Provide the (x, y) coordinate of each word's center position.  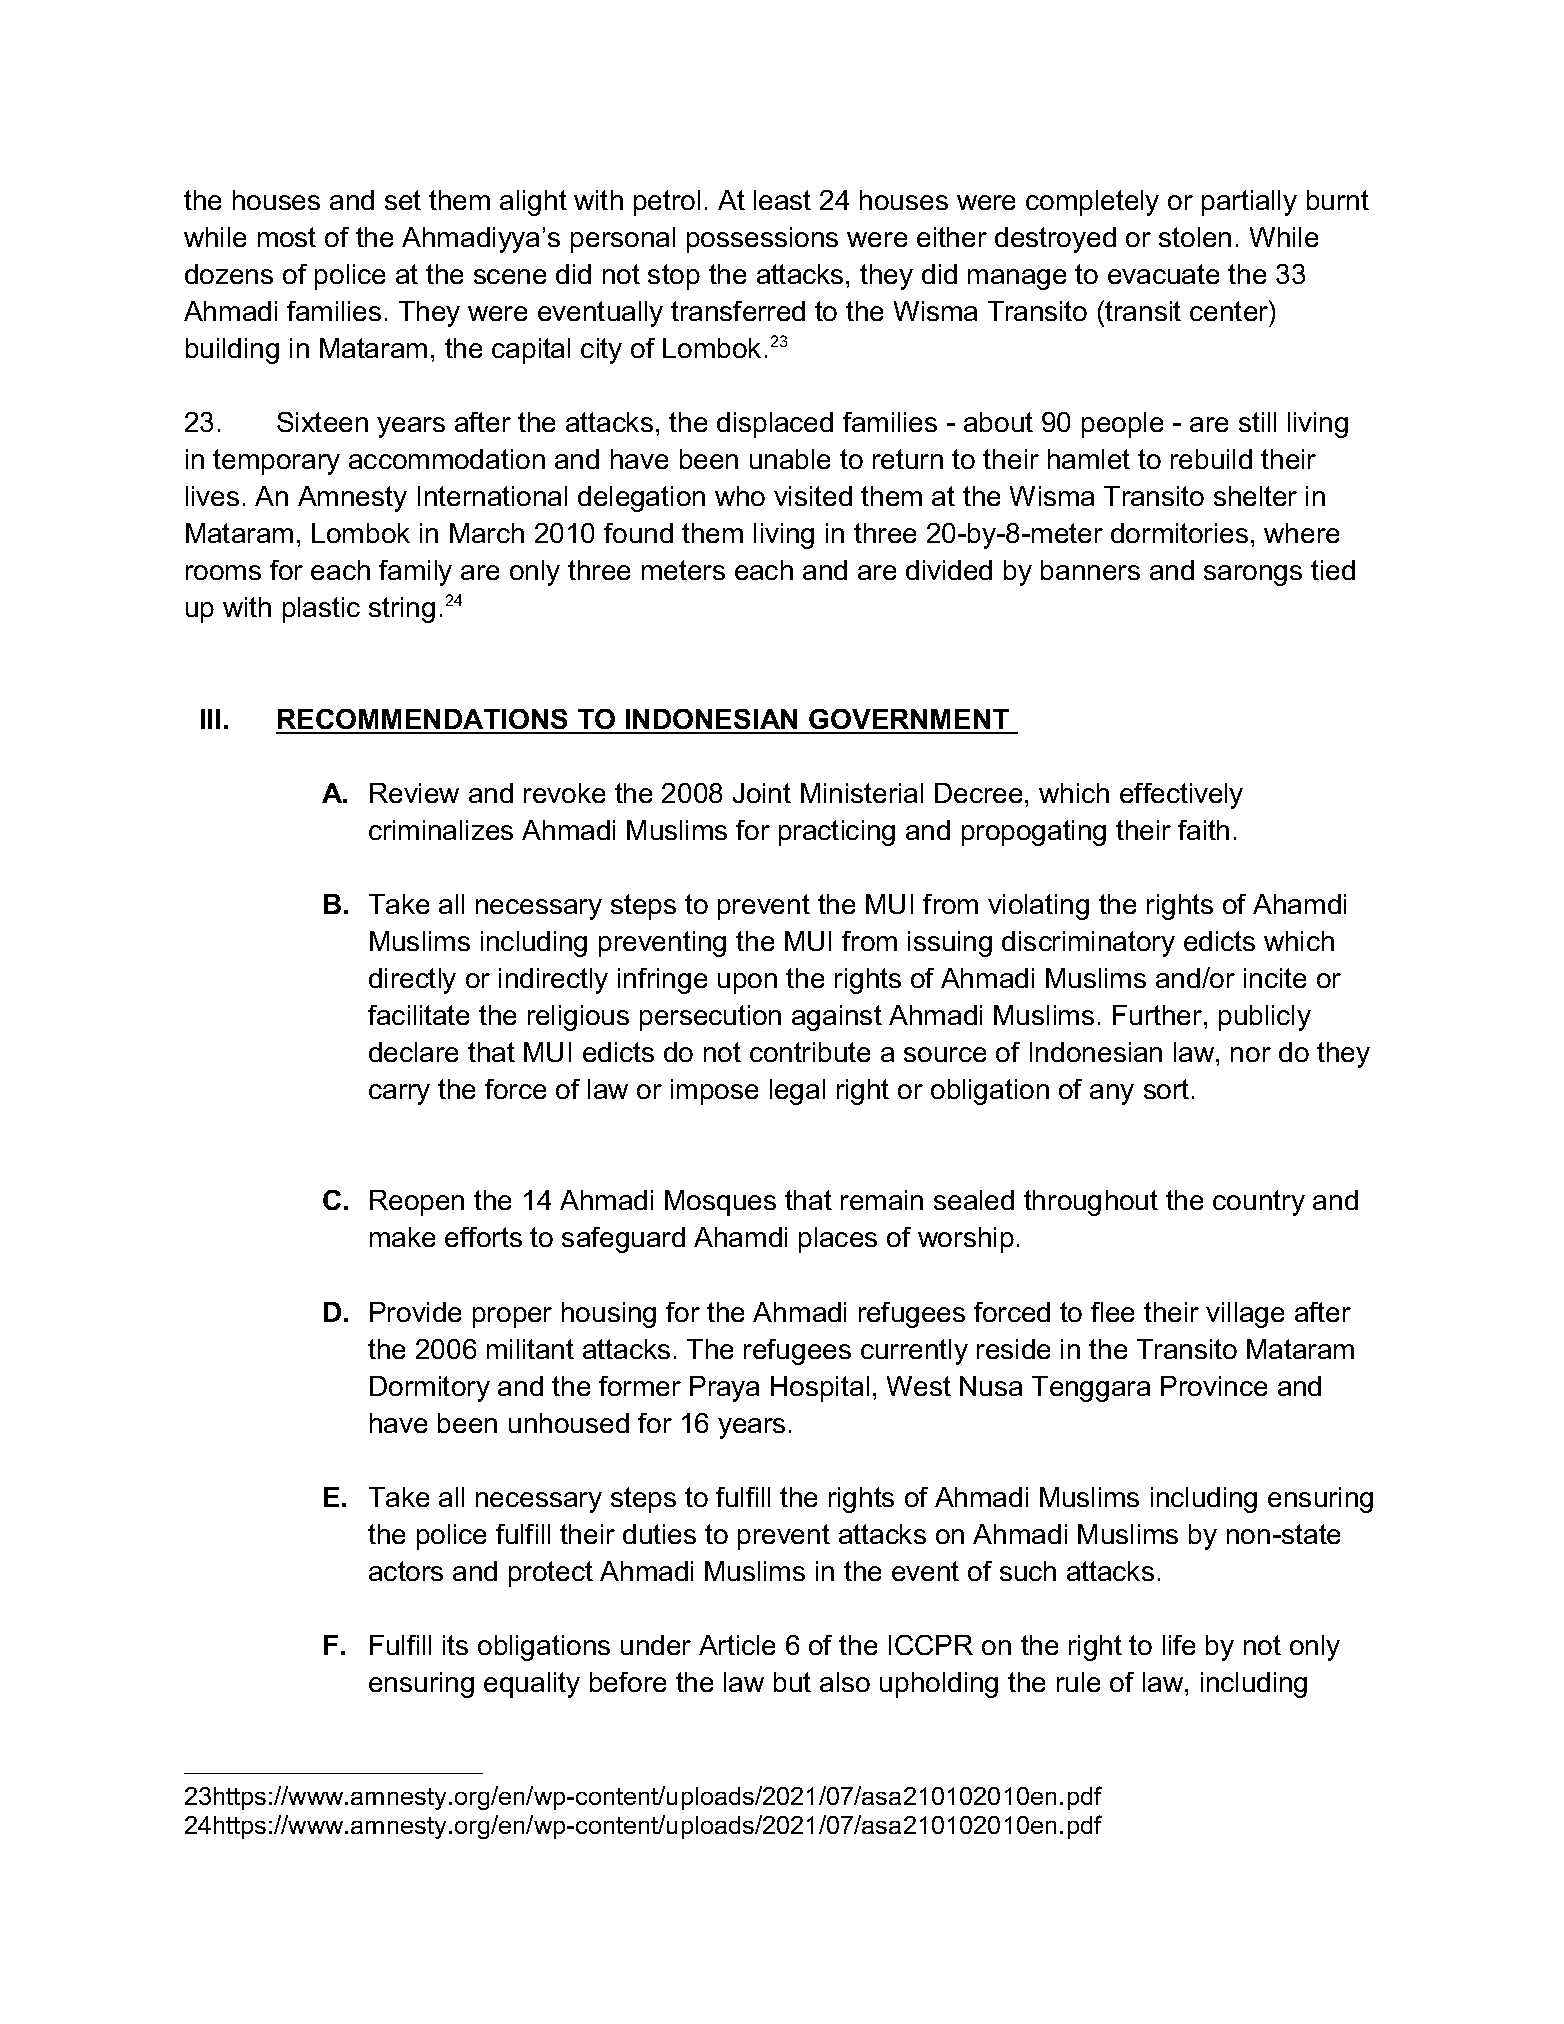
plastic (321, 610)
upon (747, 983)
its (455, 1645)
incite (1275, 978)
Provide (415, 1312)
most (287, 237)
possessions (762, 240)
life (1179, 1645)
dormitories (1179, 533)
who (740, 496)
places (838, 1240)
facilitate (418, 1015)
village (1245, 1315)
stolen (1195, 237)
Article (737, 1645)
